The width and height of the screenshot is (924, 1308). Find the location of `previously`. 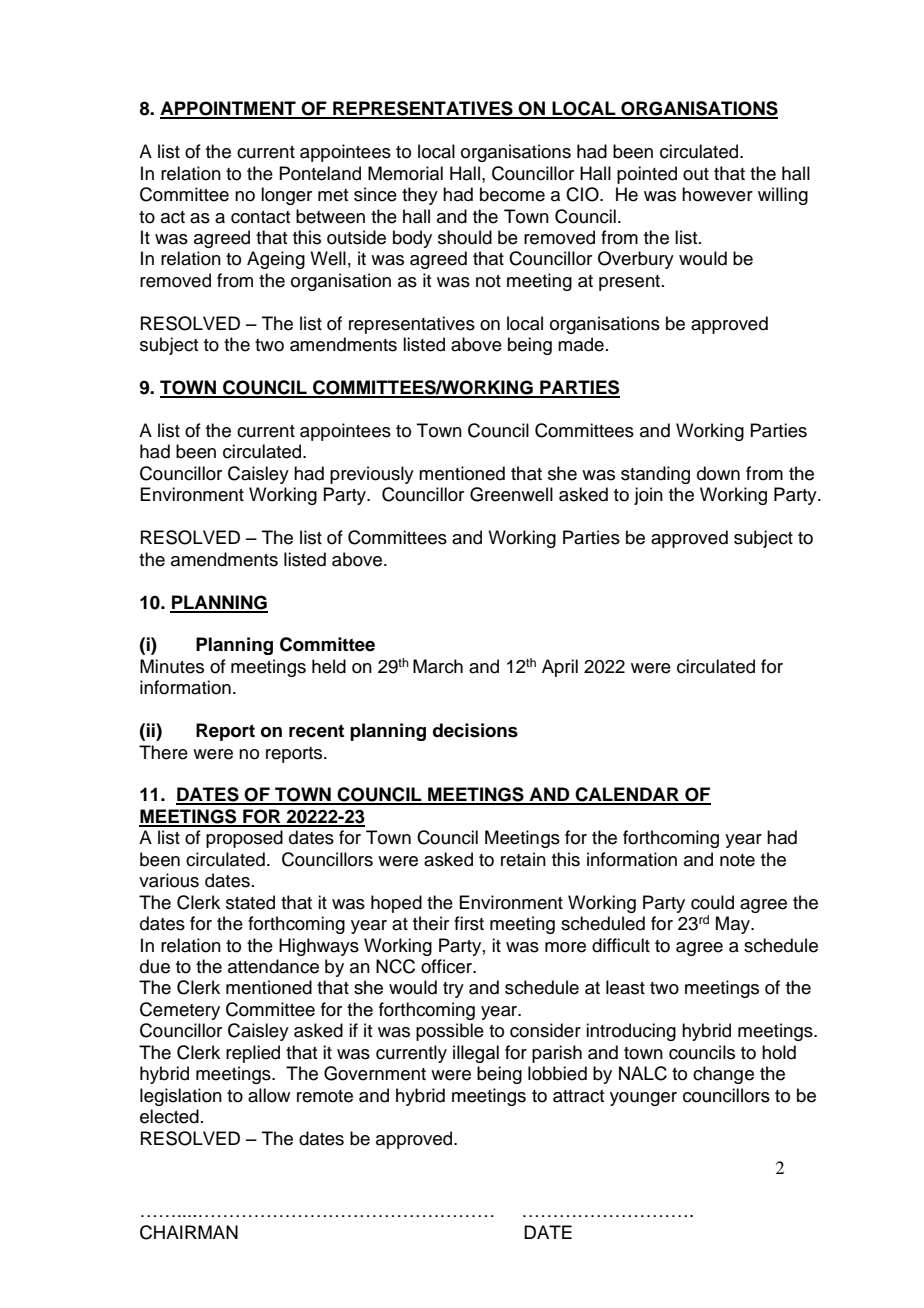

previously is located at coordinates (372, 475).
